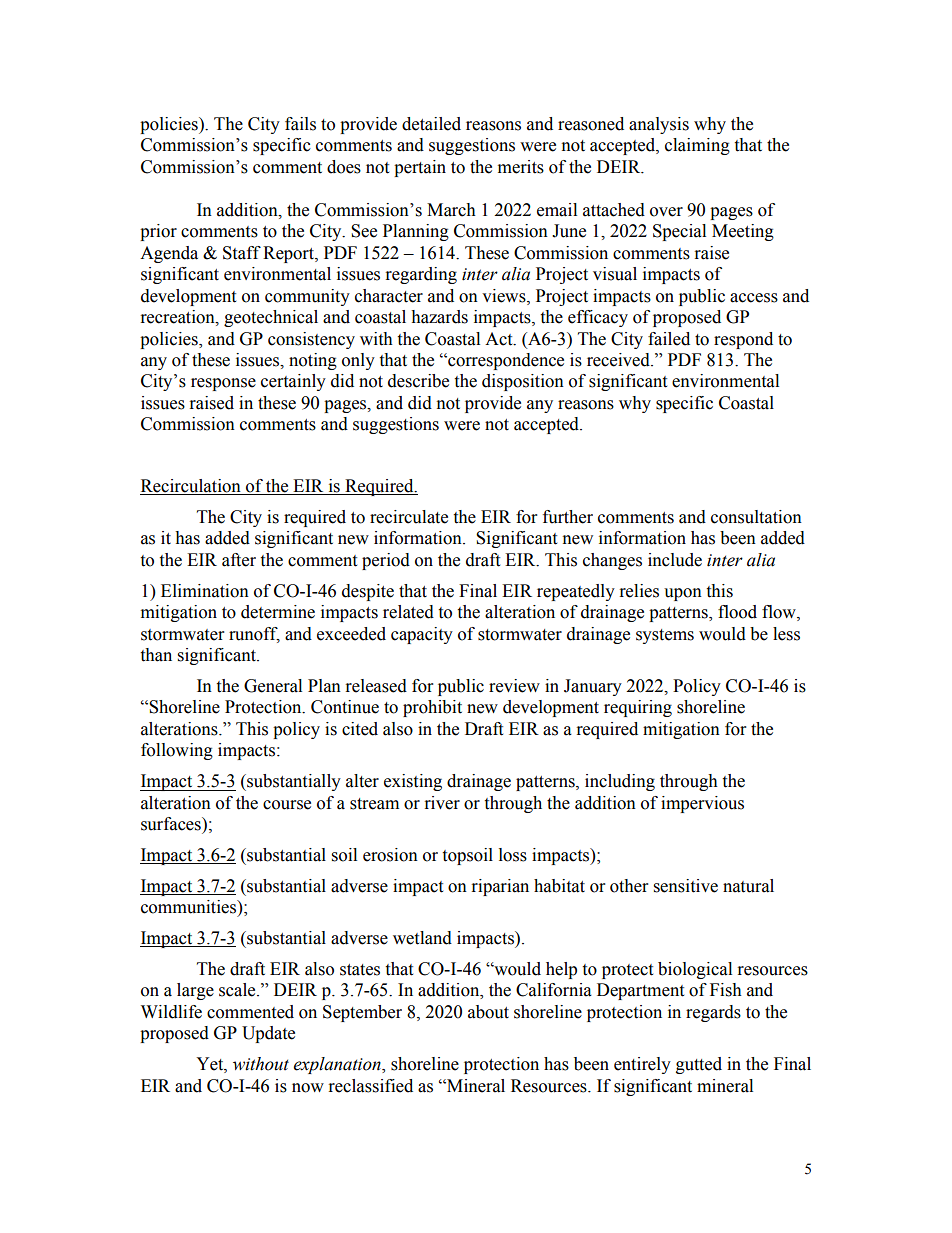  What do you see at coordinates (521, 167) in the image?
I see `merits` at bounding box center [521, 167].
